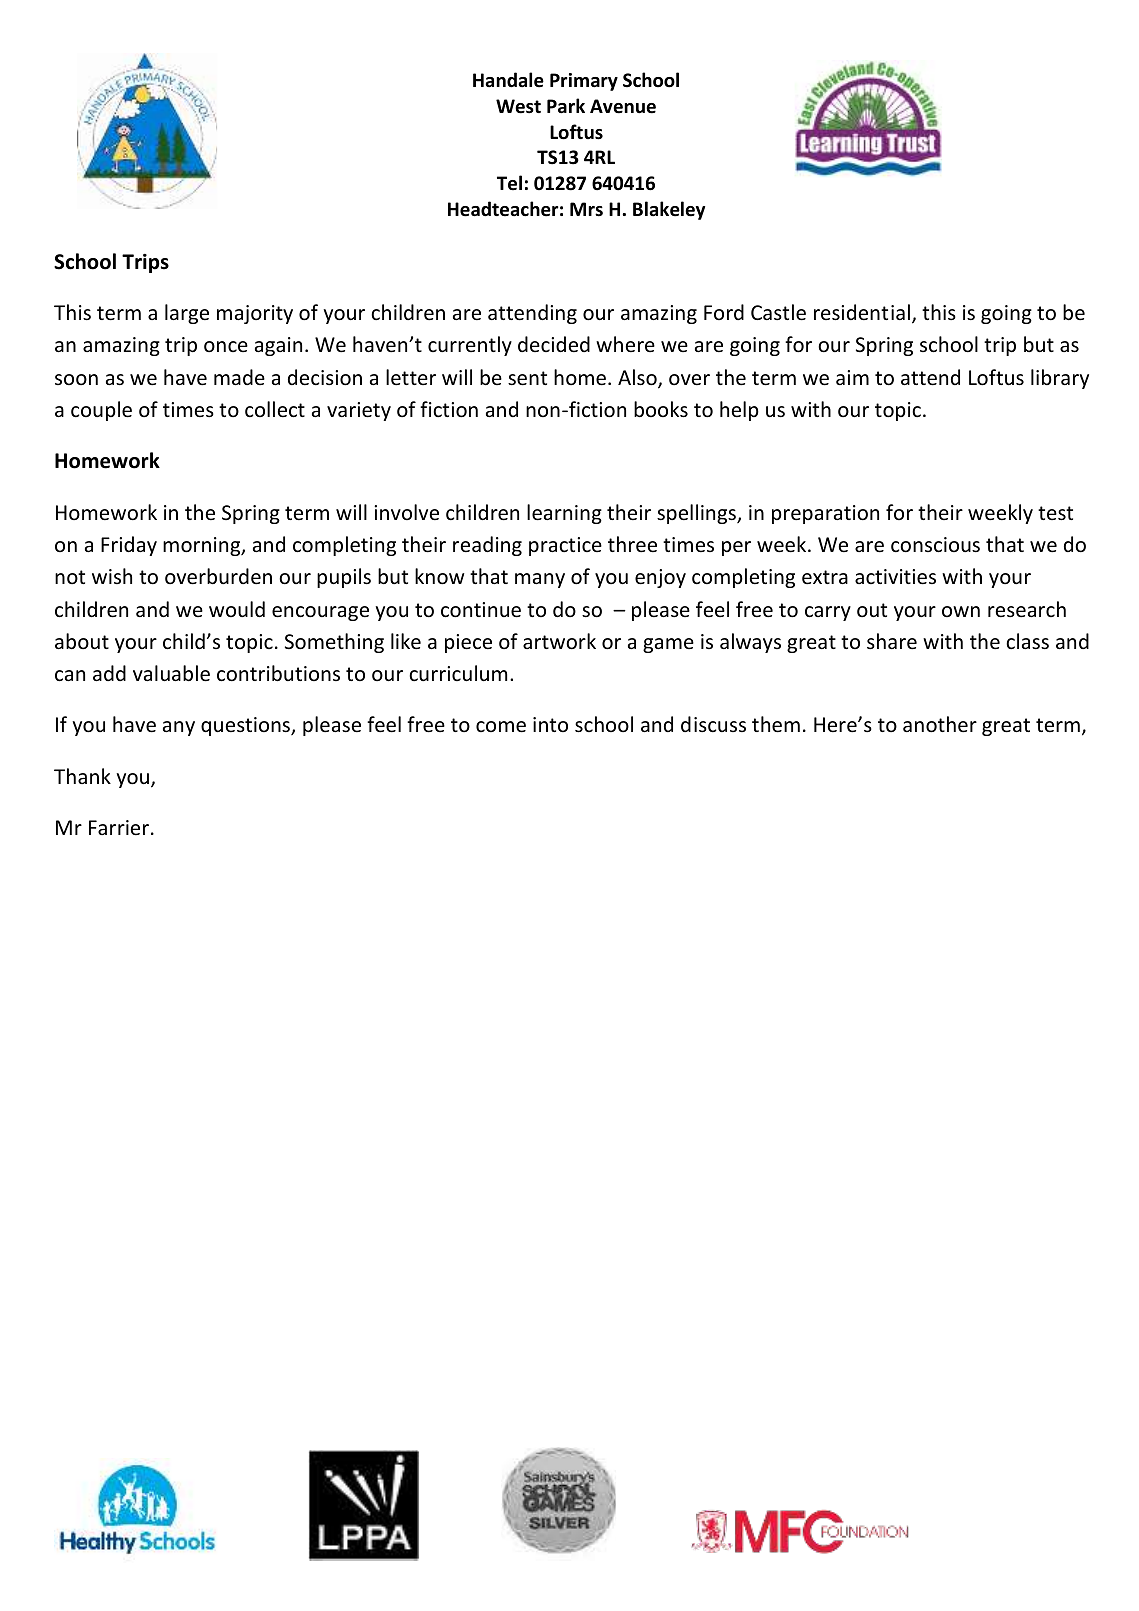 The width and height of the page is (1139, 1611). Describe the element at coordinates (566, 106) in the page. I see `Park` at that location.
